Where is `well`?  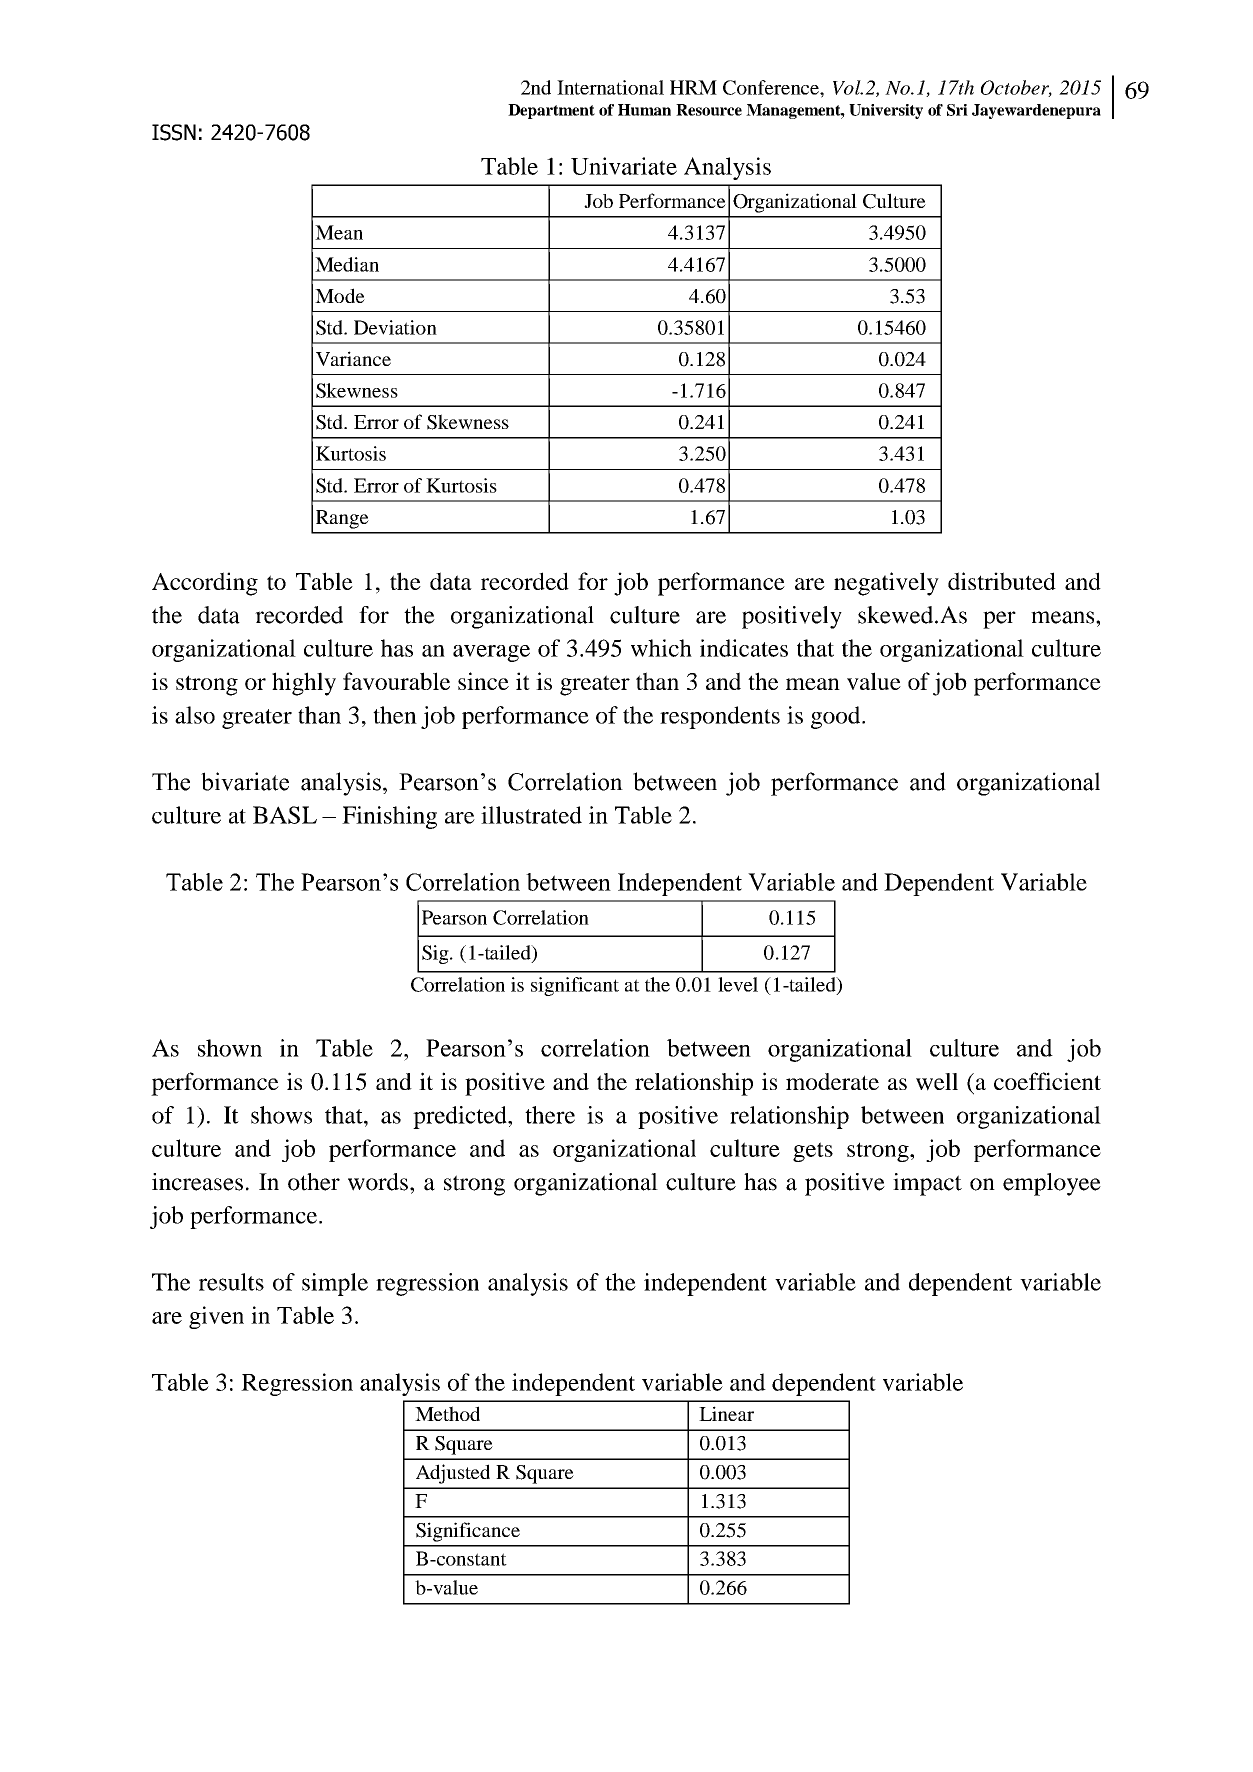 well is located at coordinates (937, 1082).
